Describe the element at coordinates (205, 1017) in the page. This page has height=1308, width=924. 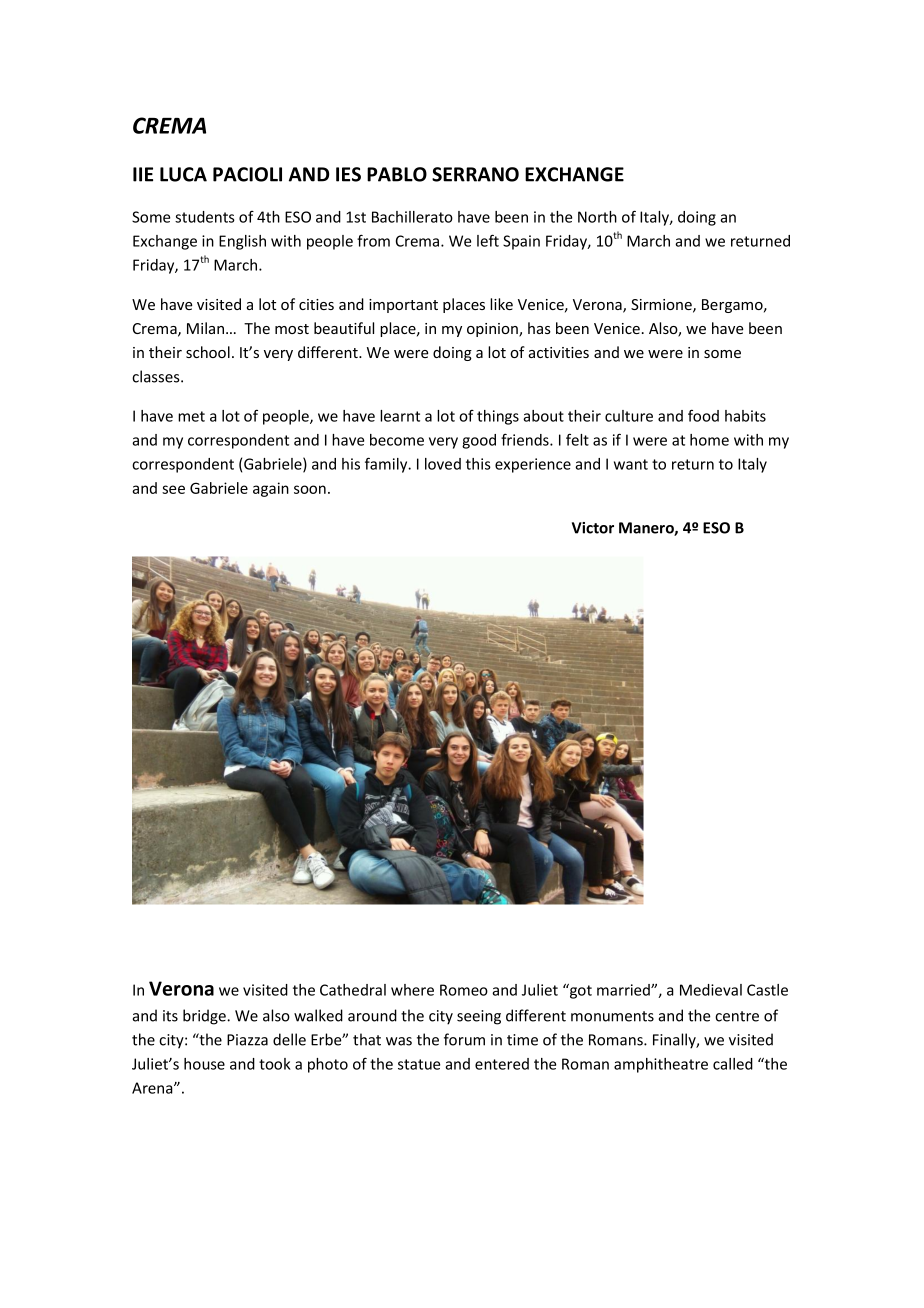
I see `bridge` at that location.
